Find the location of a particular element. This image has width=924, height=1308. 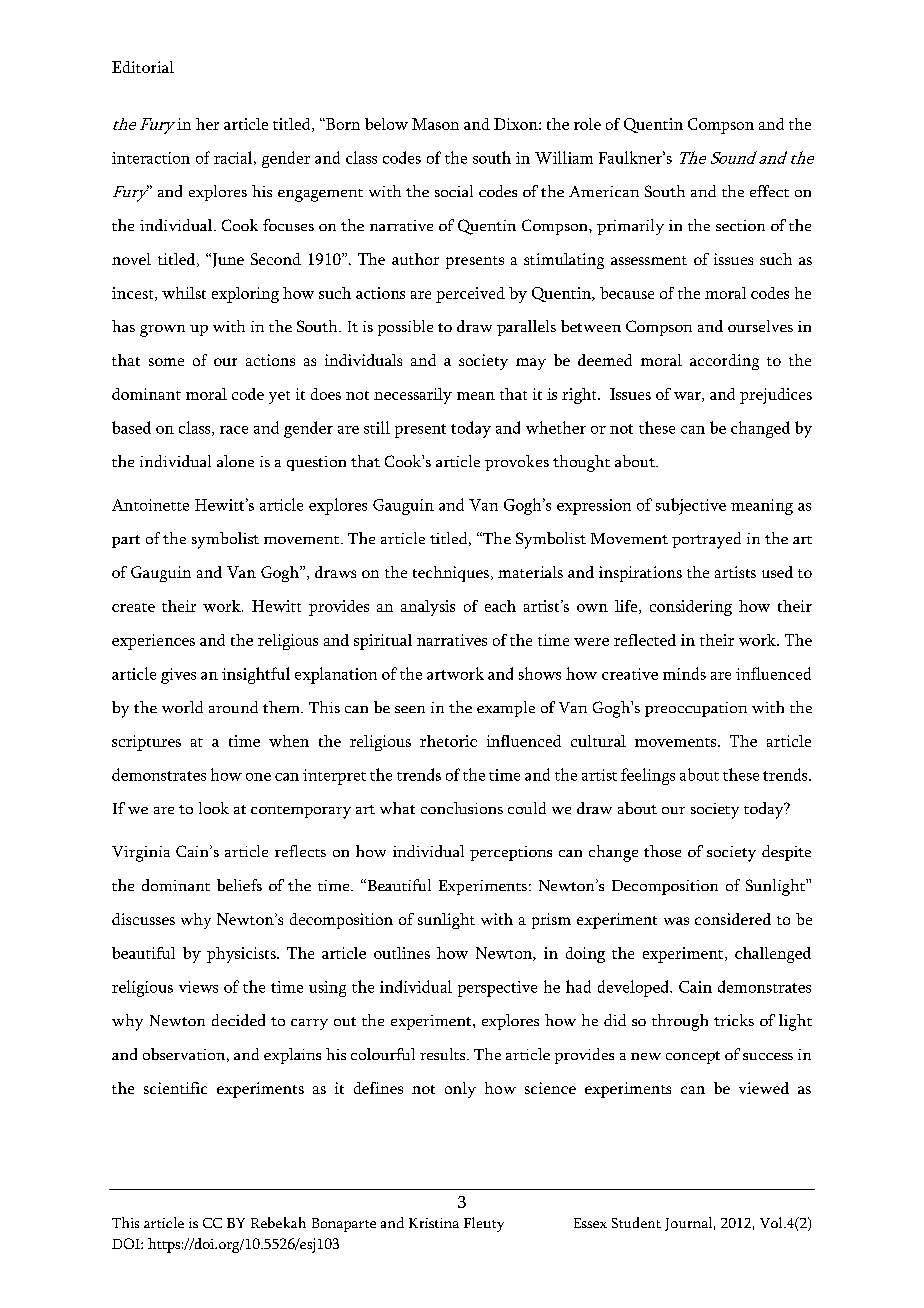

conclusions is located at coordinates (462, 808).
